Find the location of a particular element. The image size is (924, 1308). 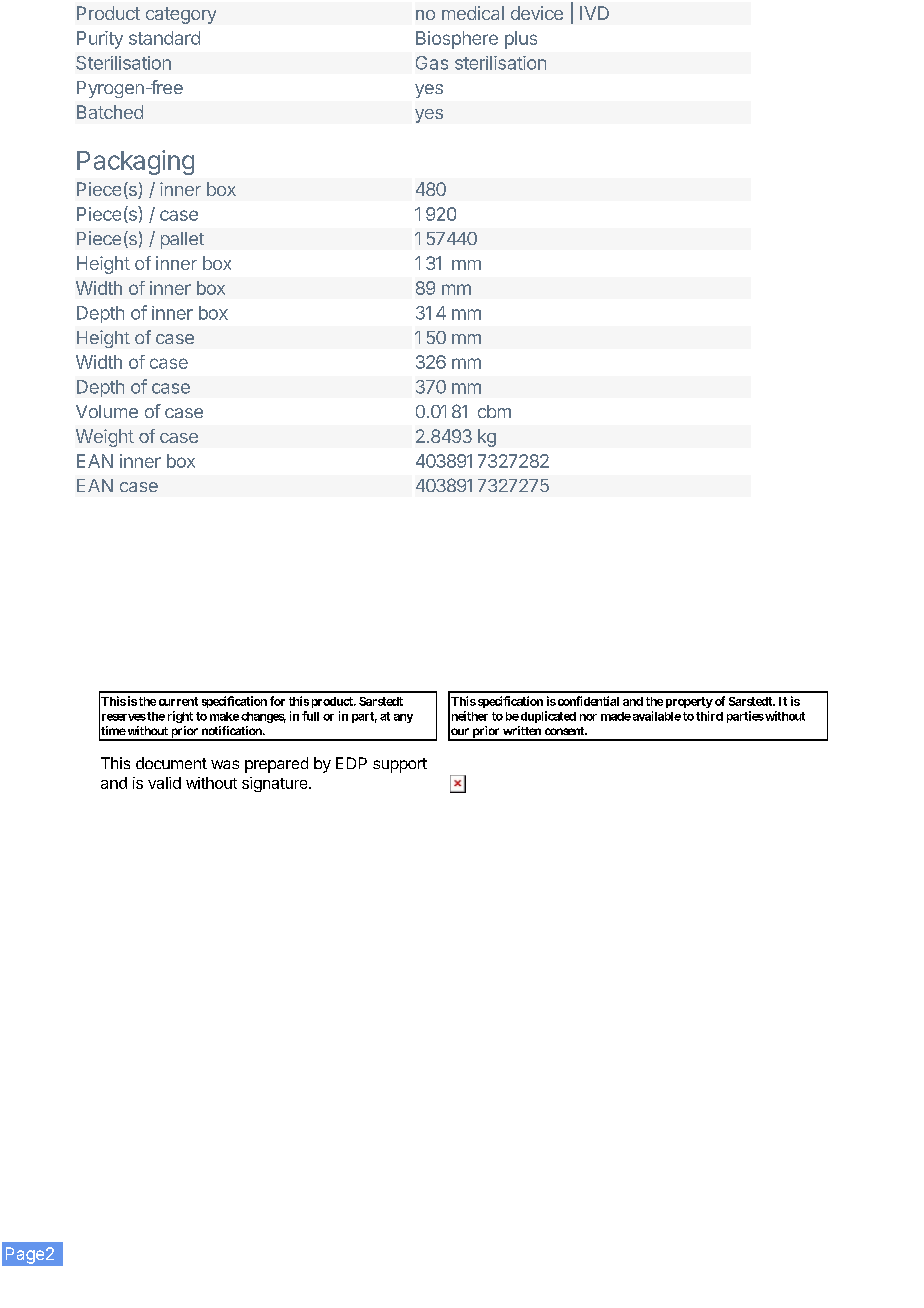

nor is located at coordinates (588, 717).
